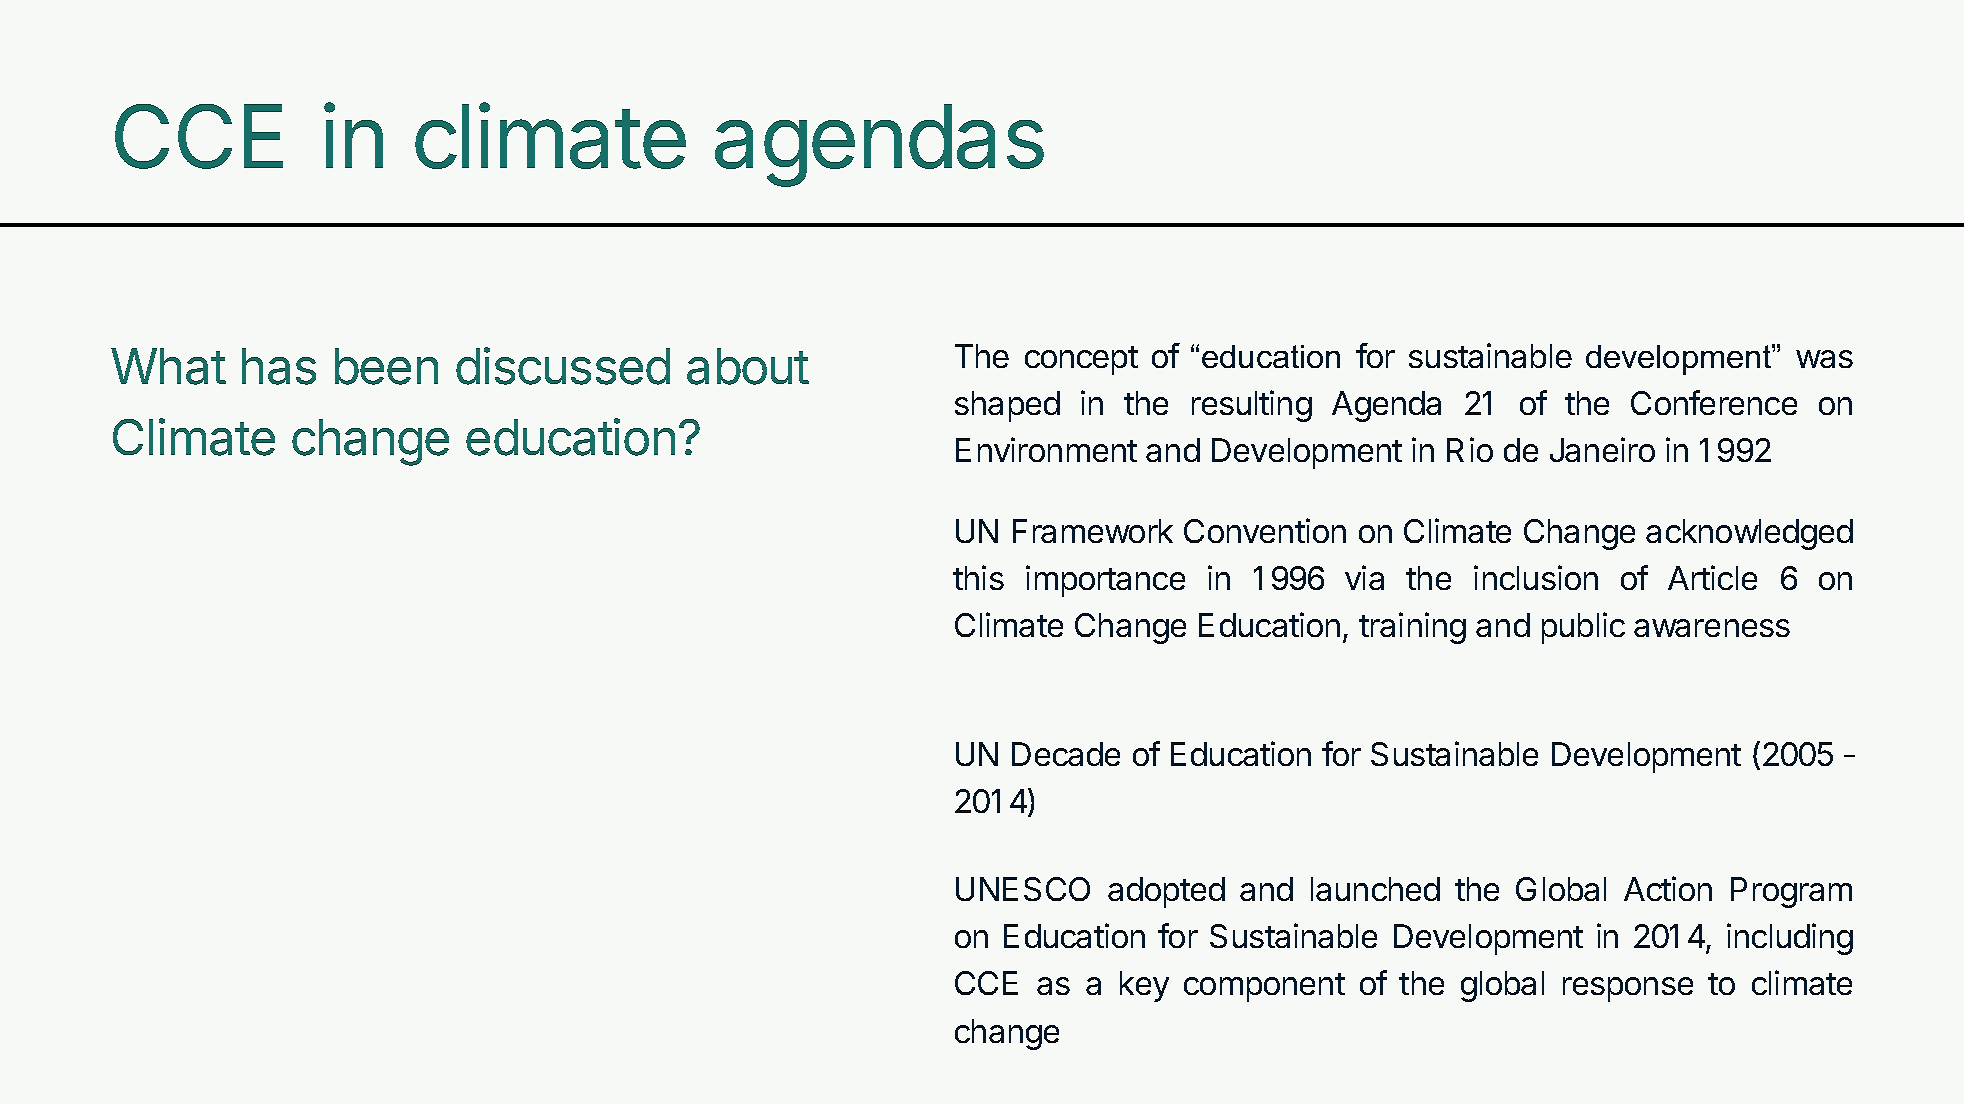 This screenshot has height=1104, width=1964. What do you see at coordinates (1144, 986) in the screenshot?
I see `key` at bounding box center [1144, 986].
